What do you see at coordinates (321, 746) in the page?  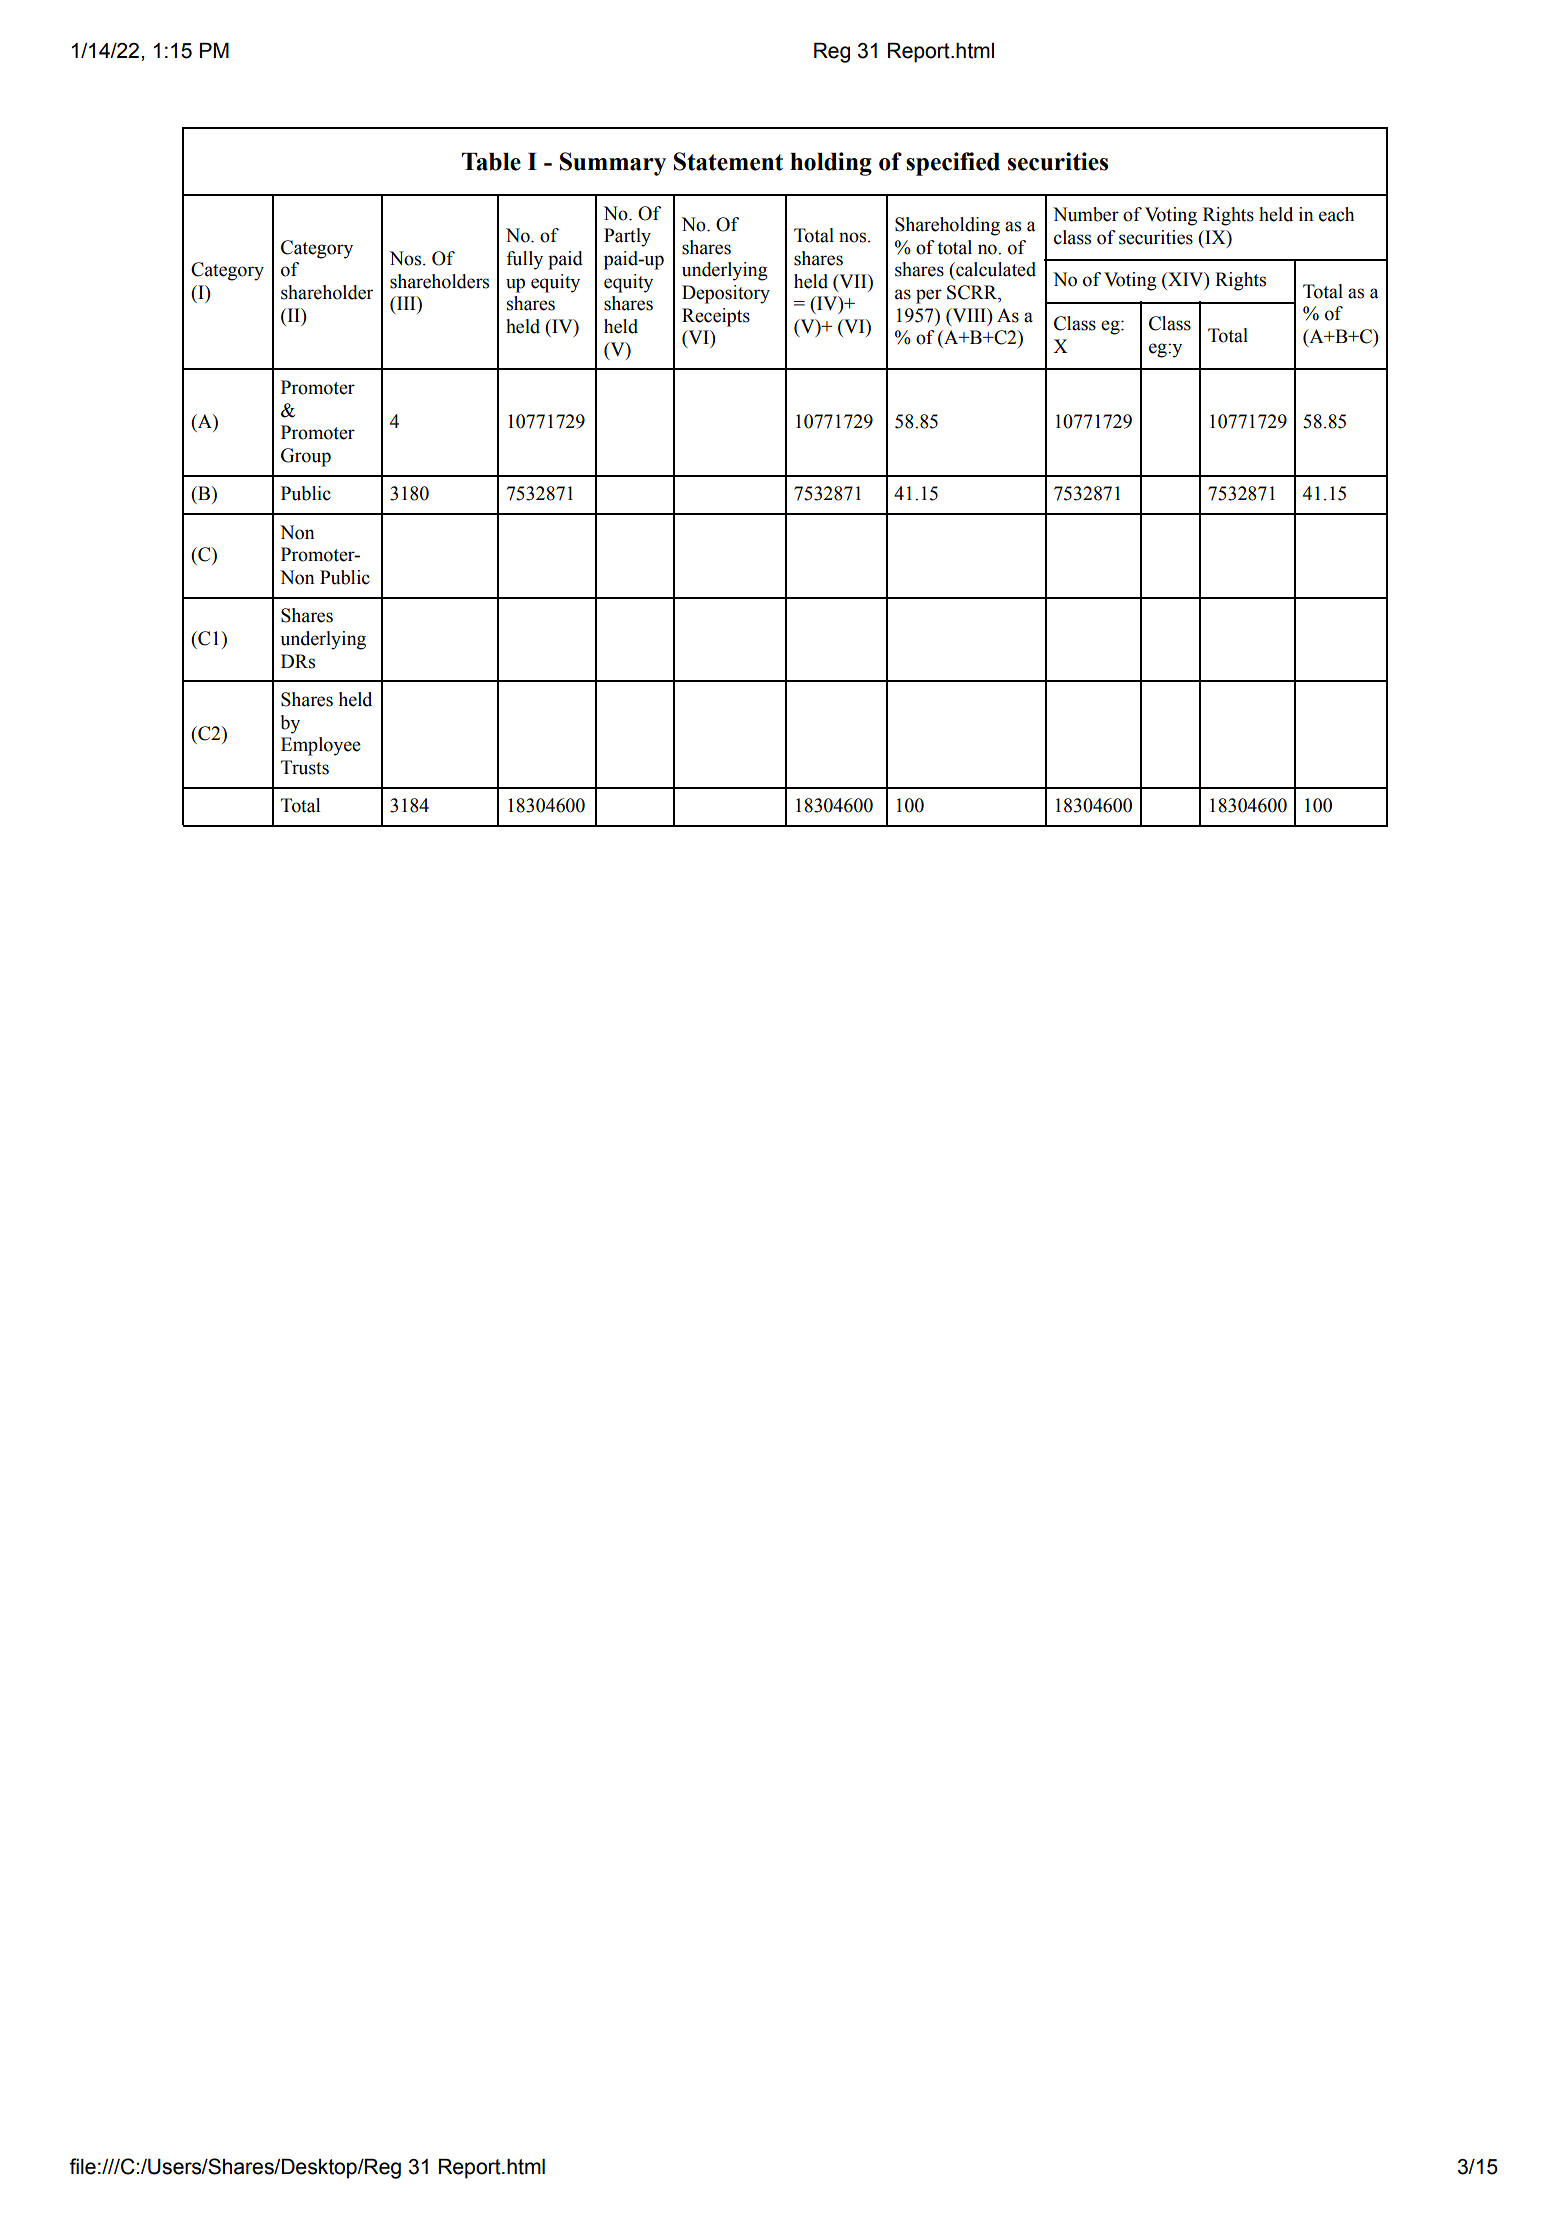 I see `Employee` at bounding box center [321, 746].
